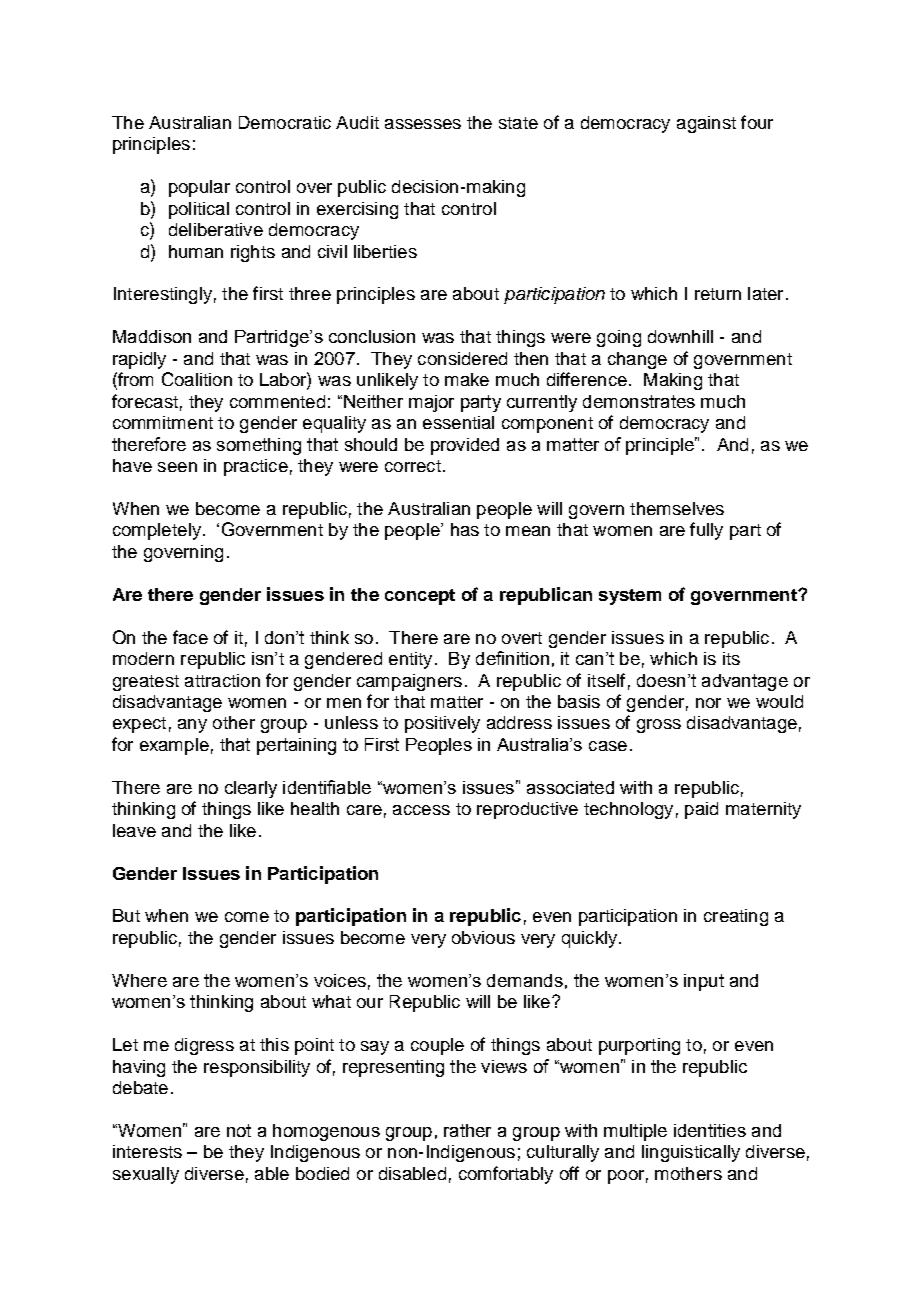  I want to click on But, so click(126, 915).
